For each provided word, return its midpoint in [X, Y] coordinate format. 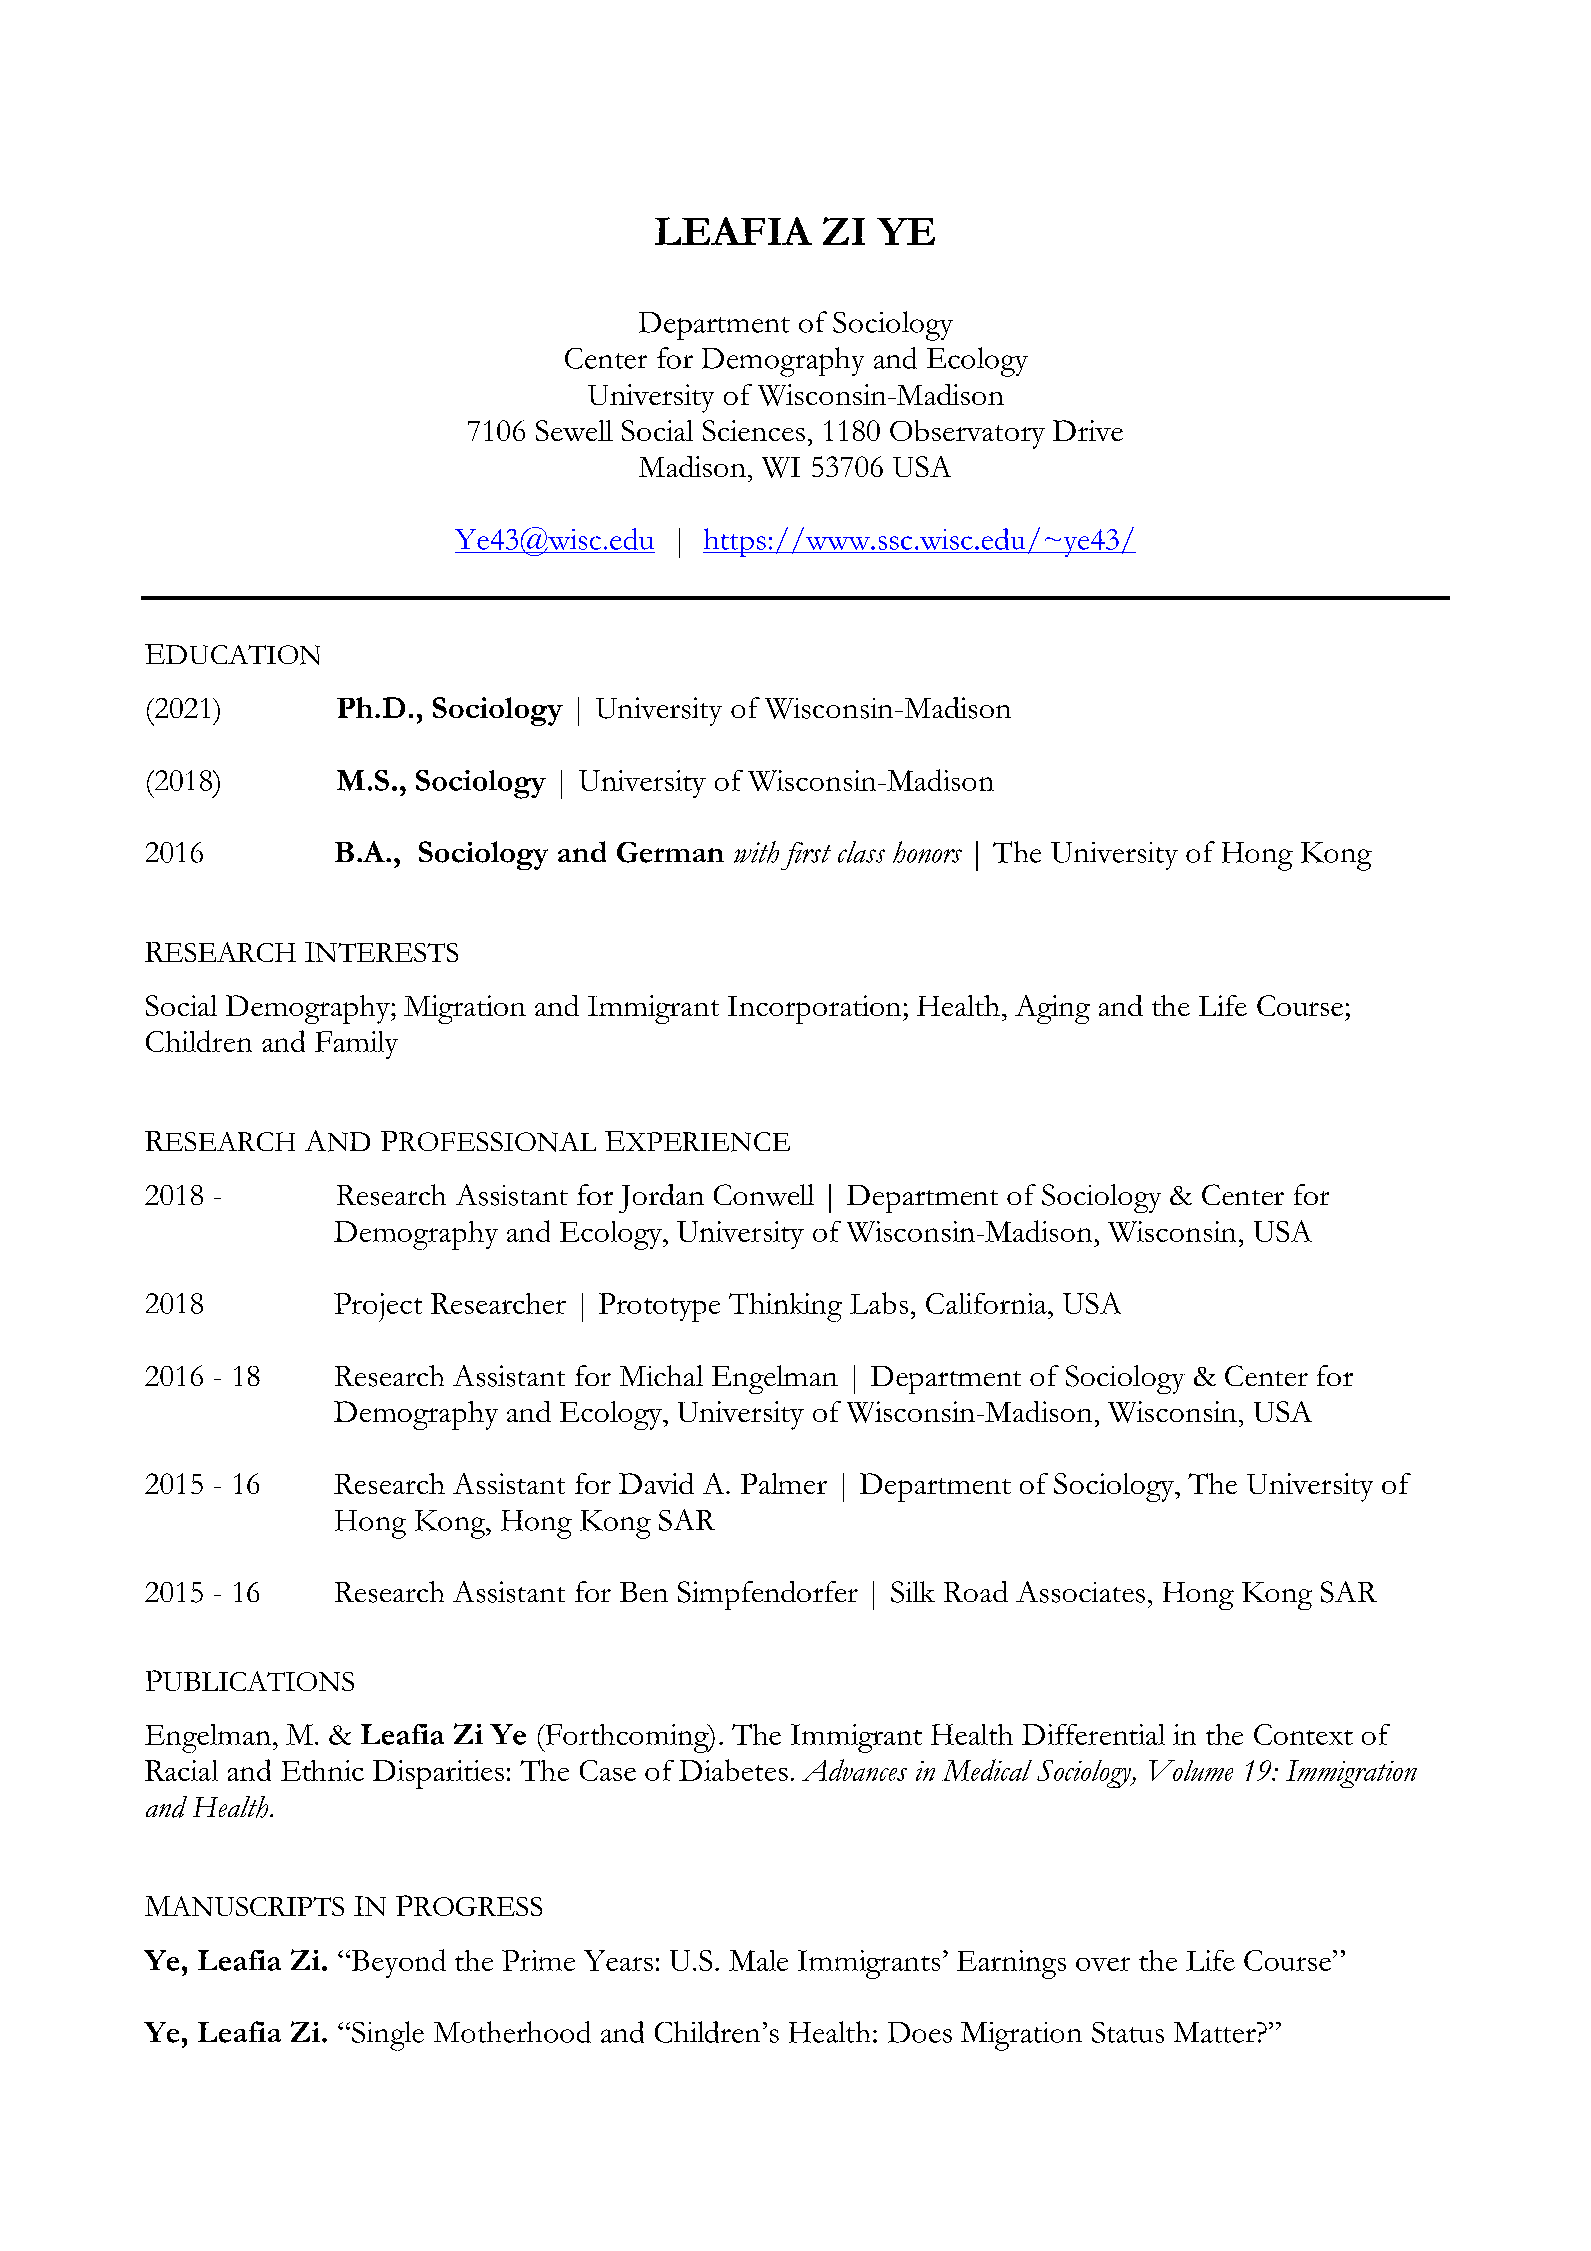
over [1103, 1964]
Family [356, 1045]
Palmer [784, 1483]
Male [758, 1960]
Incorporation [814, 1009]
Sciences [754, 430]
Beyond [397, 1963]
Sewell [574, 430]
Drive [1088, 430]
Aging [1052, 1009]
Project [378, 1307]
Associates [1080, 1592]
